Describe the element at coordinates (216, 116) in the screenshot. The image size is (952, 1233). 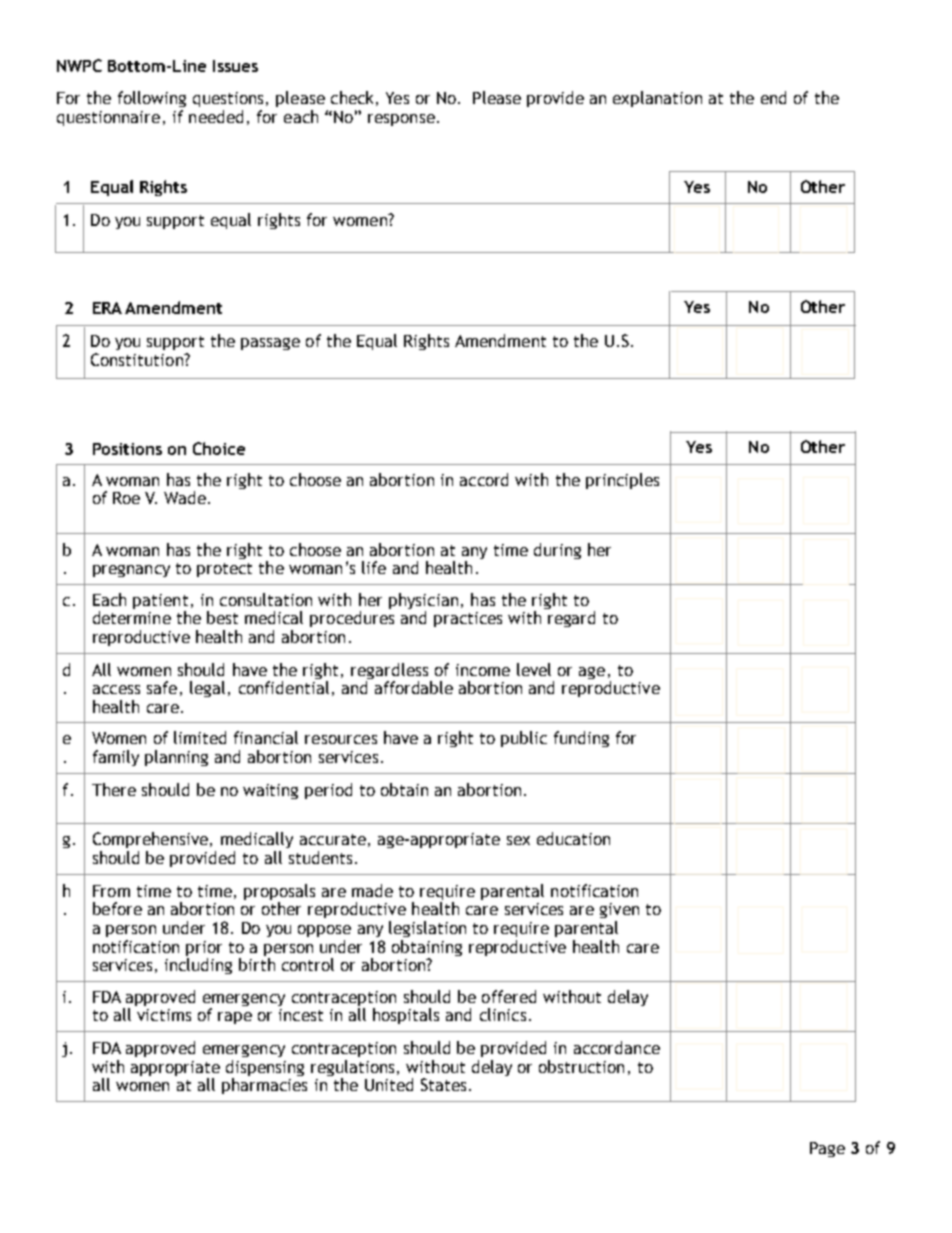
I see `needed` at that location.
